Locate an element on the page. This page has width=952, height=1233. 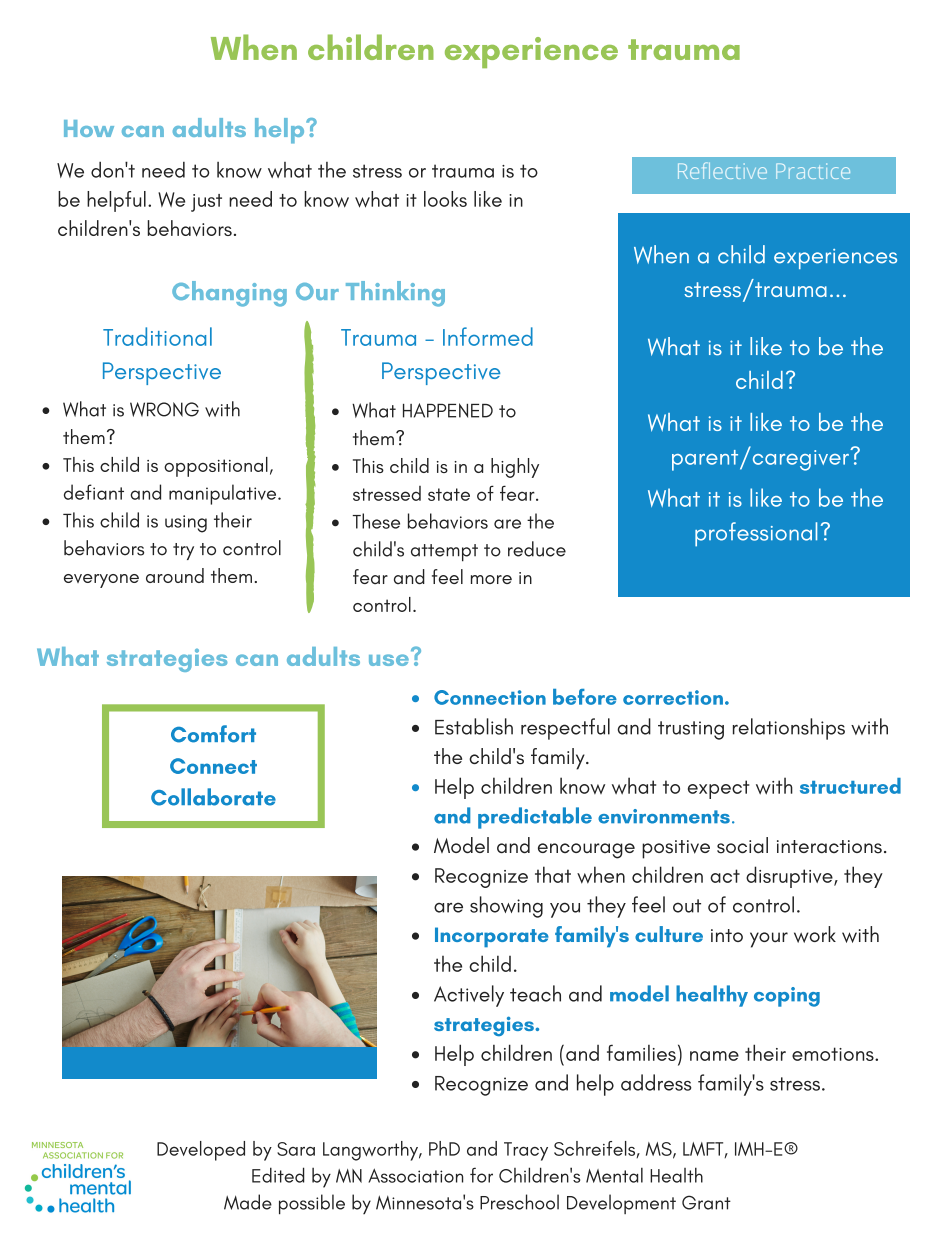
Developed is located at coordinates (201, 1151).
